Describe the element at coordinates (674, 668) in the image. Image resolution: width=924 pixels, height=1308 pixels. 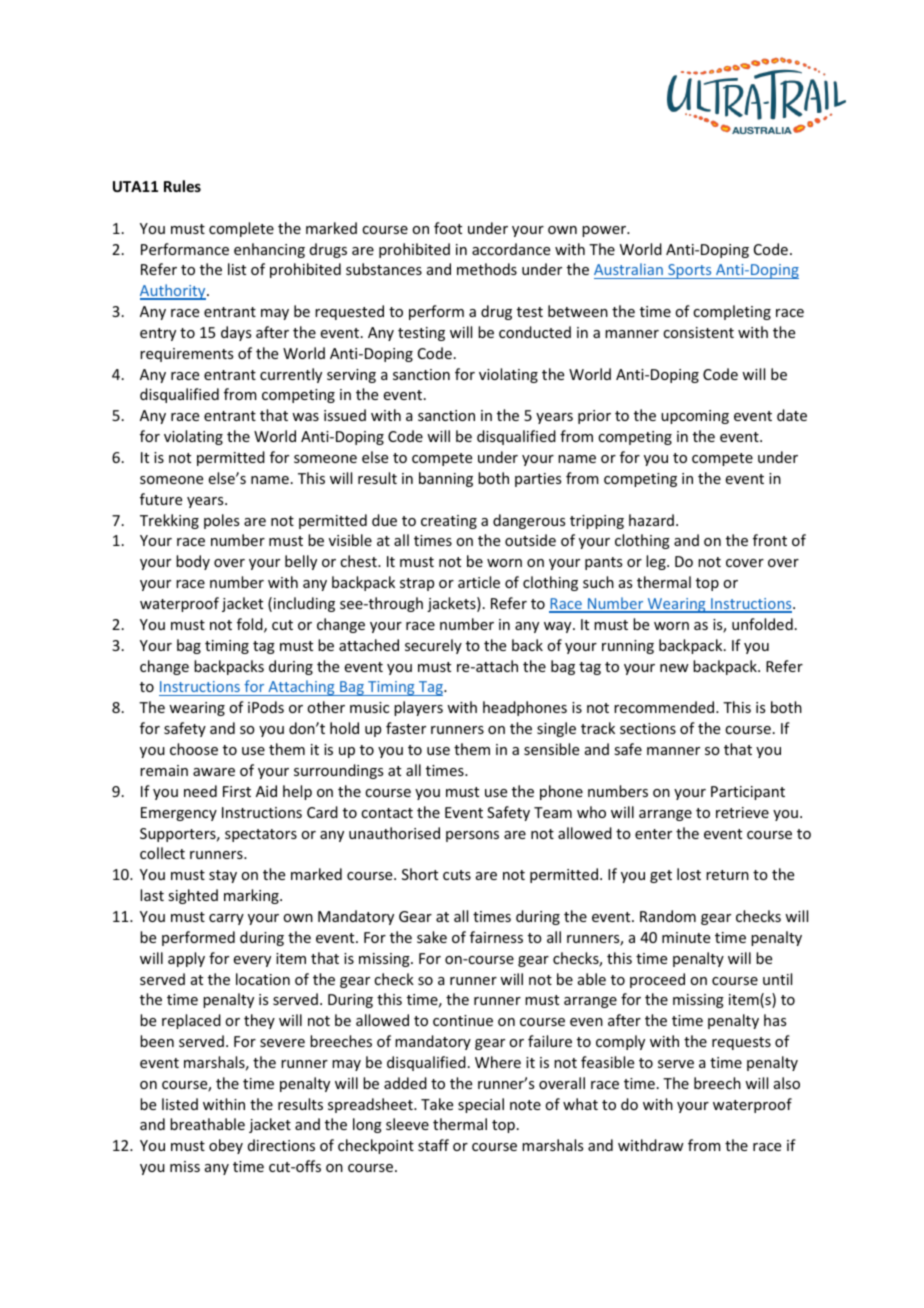
I see `new` at that location.
